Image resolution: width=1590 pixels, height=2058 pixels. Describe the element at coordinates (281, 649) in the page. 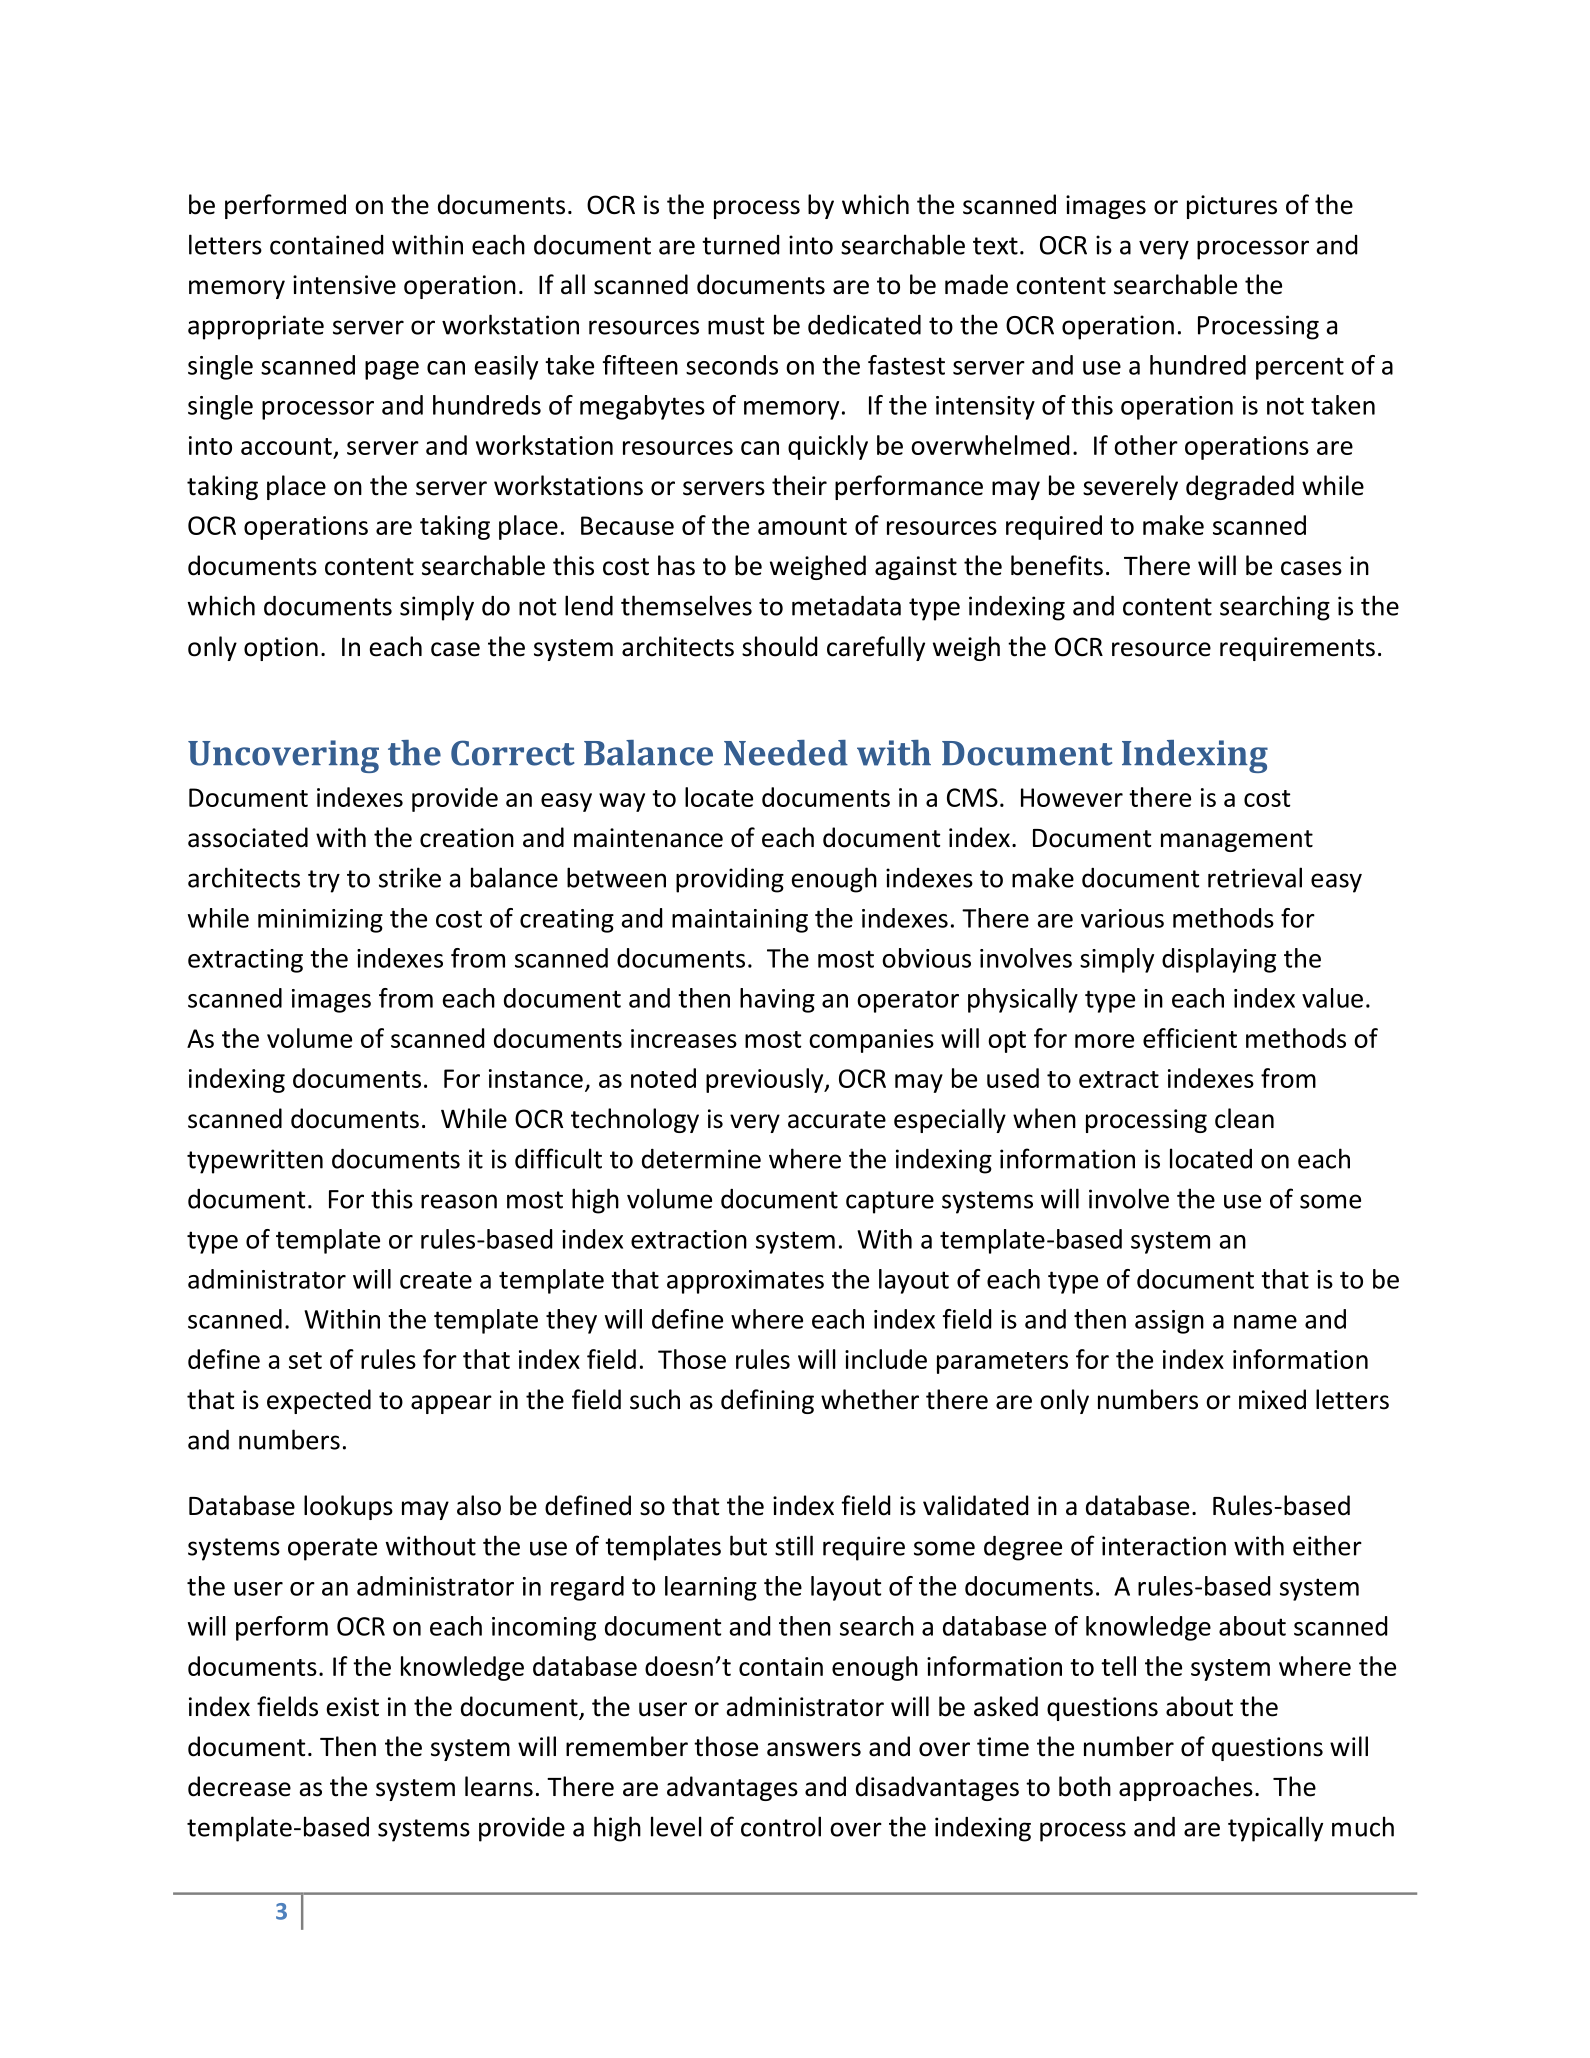

I see `option` at that location.
